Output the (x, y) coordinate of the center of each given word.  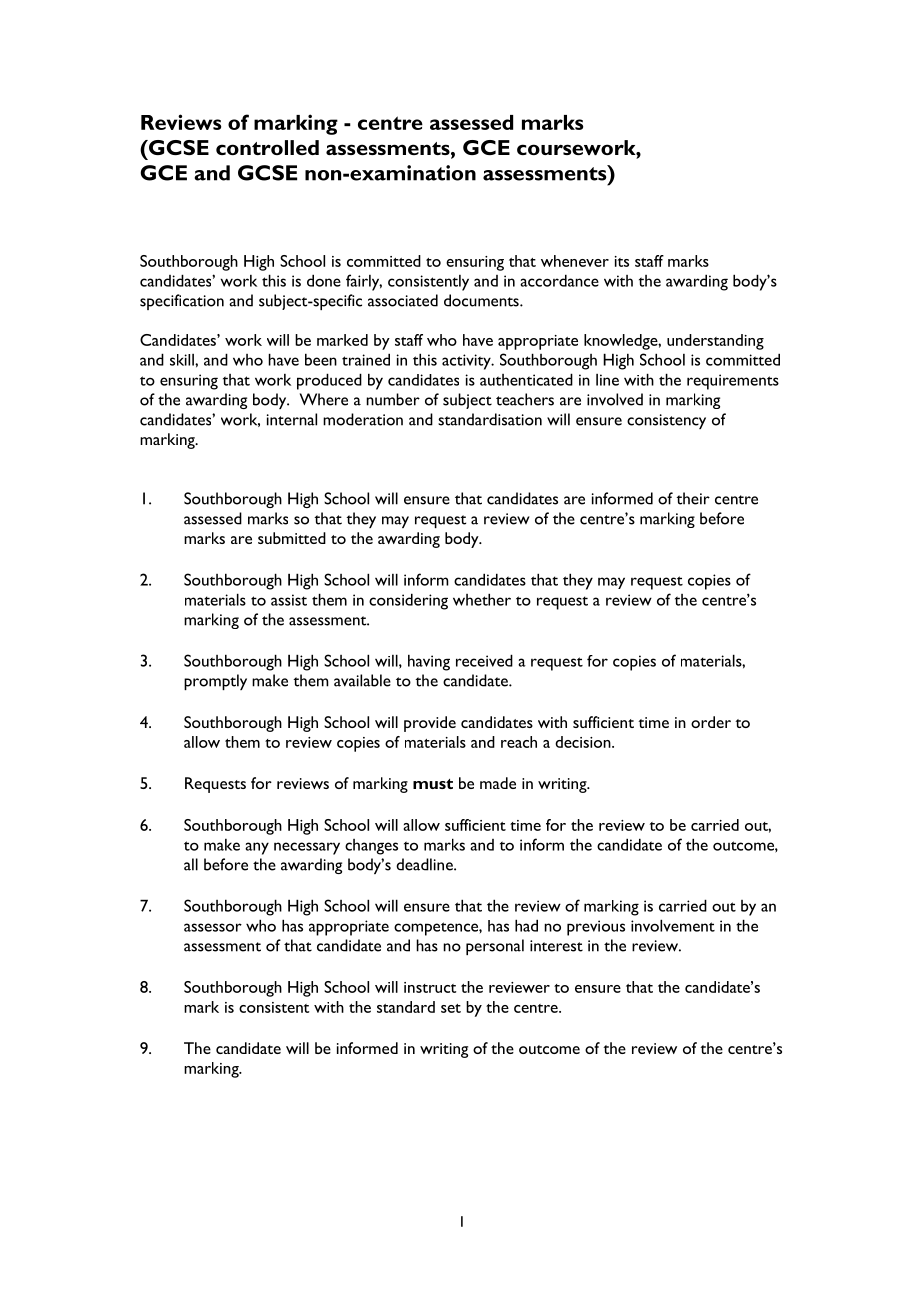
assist (289, 600)
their (693, 498)
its (622, 261)
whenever (575, 261)
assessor (213, 927)
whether (482, 599)
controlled (267, 147)
